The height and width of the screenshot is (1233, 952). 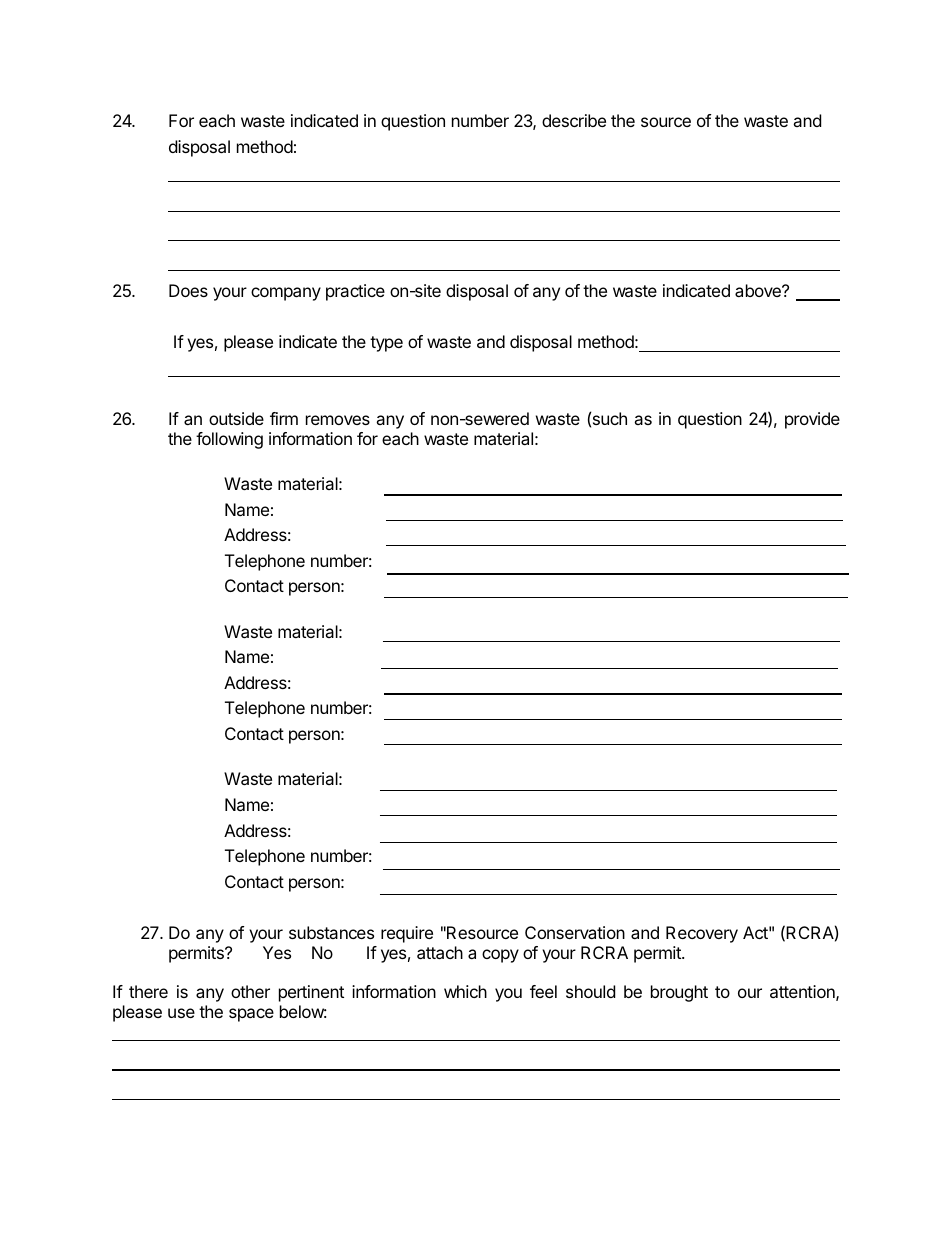 What do you see at coordinates (250, 991) in the screenshot?
I see `other` at bounding box center [250, 991].
